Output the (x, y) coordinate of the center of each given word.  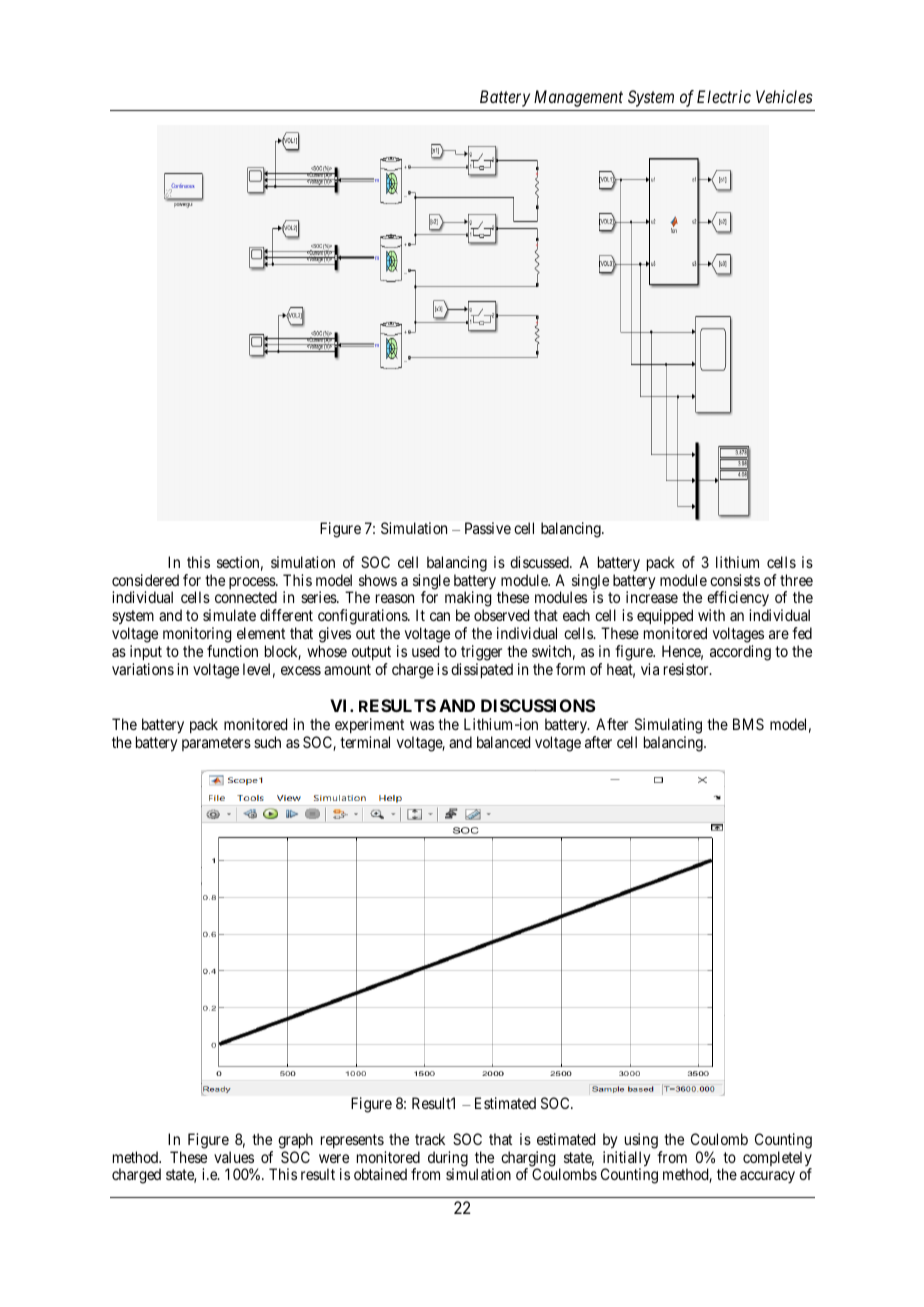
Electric (724, 96)
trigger (481, 653)
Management (578, 98)
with (711, 615)
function (232, 651)
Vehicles (784, 96)
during (448, 1160)
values (234, 1157)
